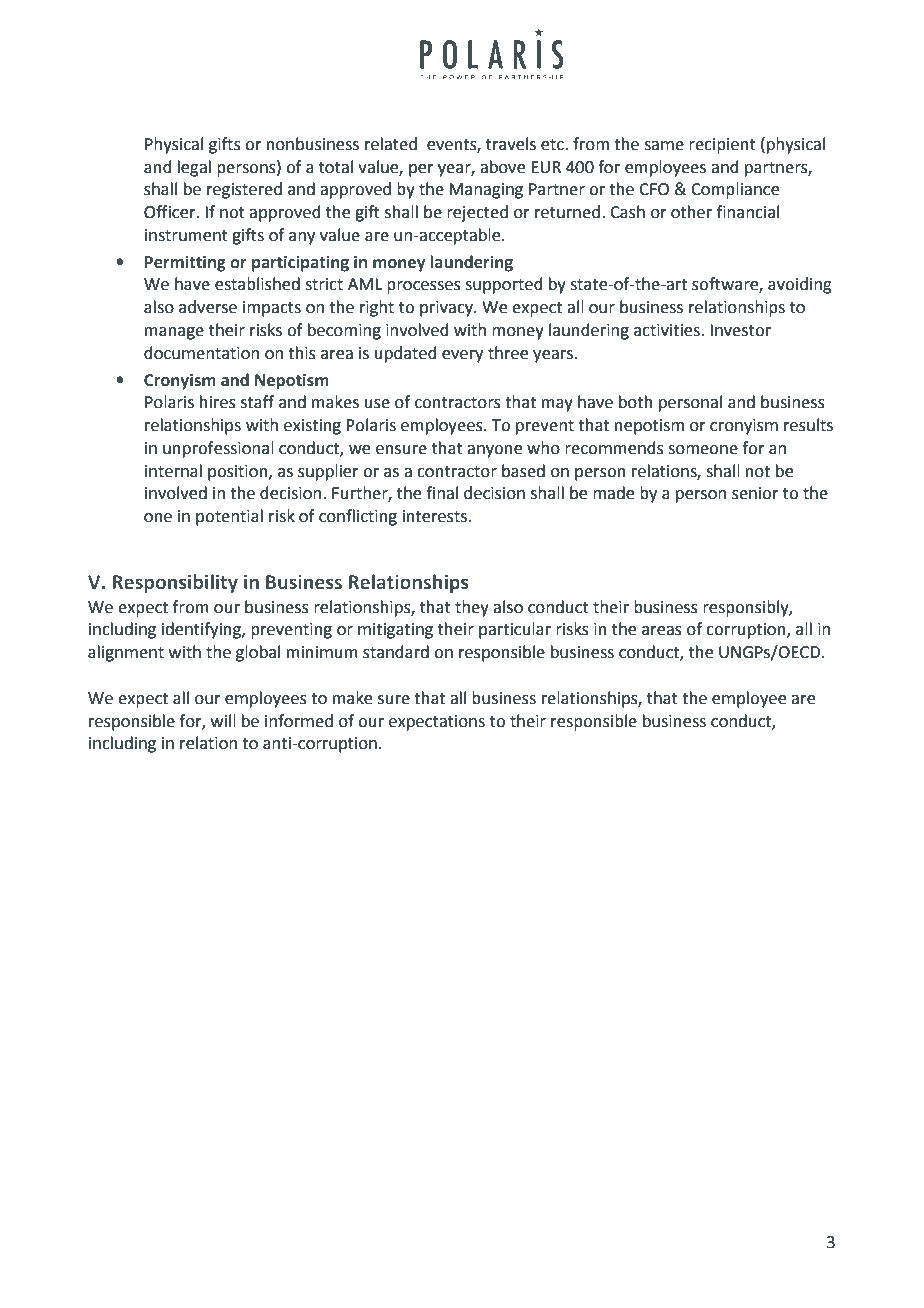 Image resolution: width=924 pixels, height=1308 pixels. Describe the element at coordinates (494, 451) in the document. I see `anyone` at that location.
